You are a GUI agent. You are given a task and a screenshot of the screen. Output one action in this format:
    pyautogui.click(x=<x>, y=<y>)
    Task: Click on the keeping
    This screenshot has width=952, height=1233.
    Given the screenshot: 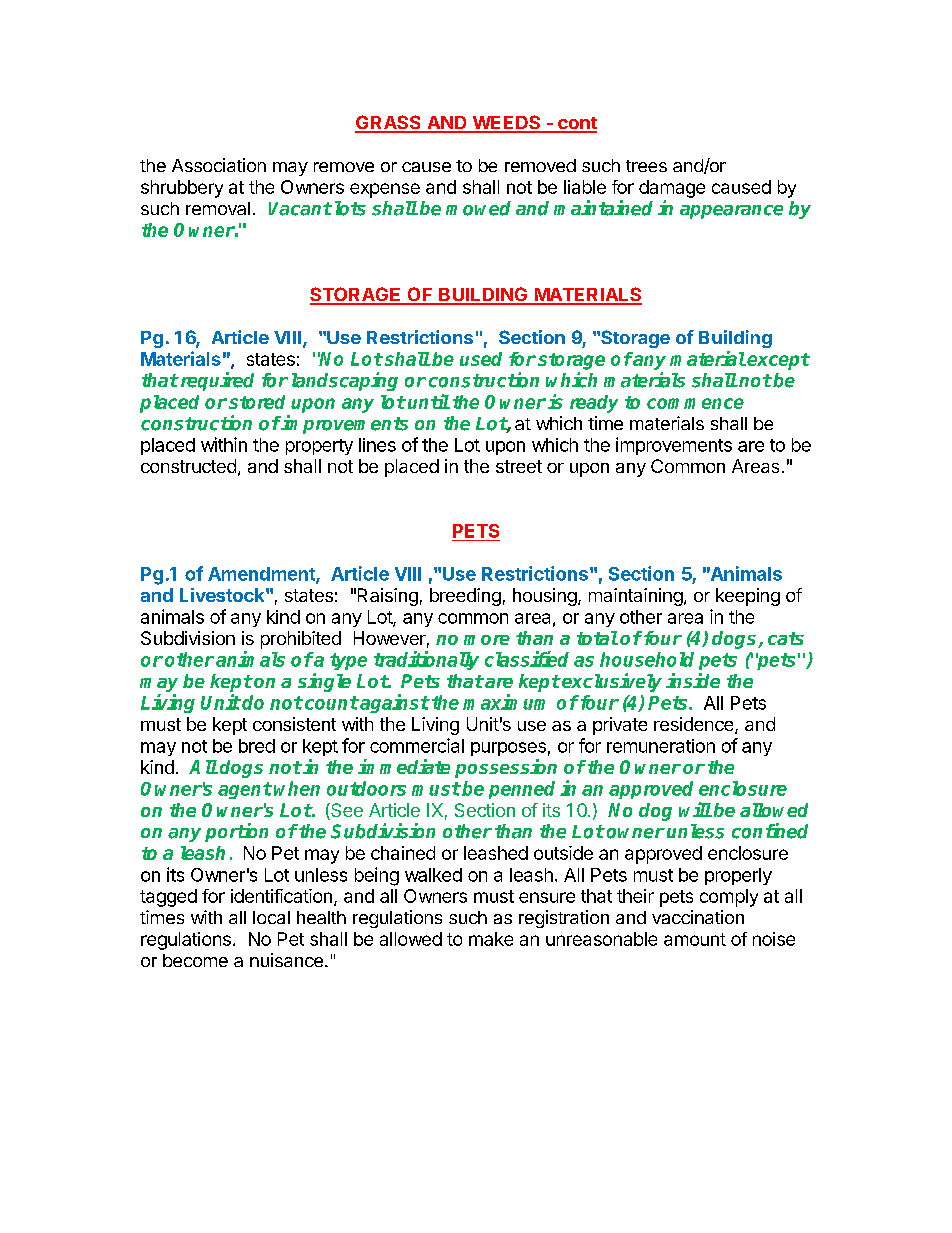 What is the action you would take?
    pyautogui.click(x=748, y=597)
